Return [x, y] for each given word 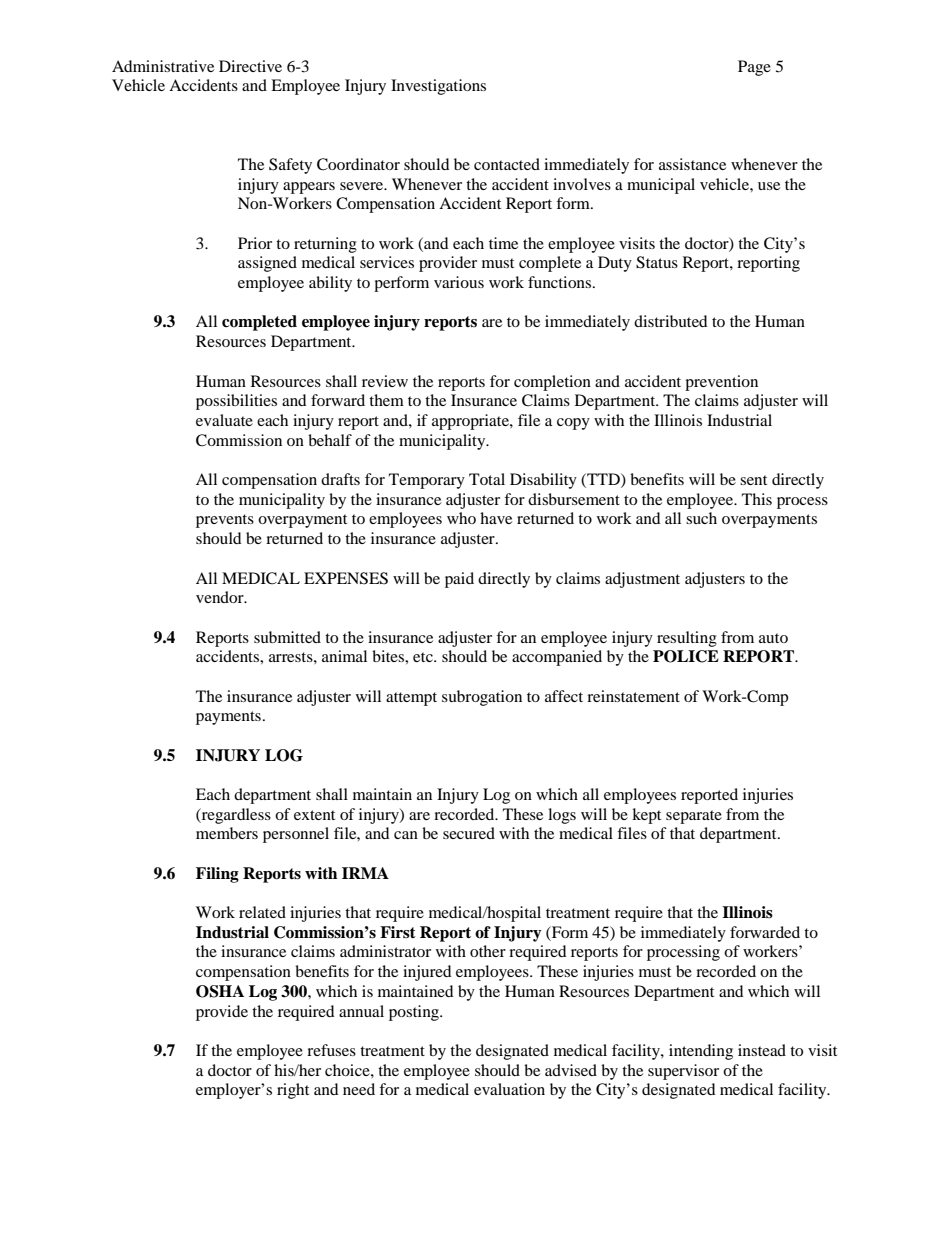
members [227, 833]
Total [487, 479]
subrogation [482, 698]
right [293, 1091]
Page [754, 68]
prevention [721, 383]
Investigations [438, 87]
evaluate [224, 420]
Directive [250, 66]
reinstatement [633, 696]
